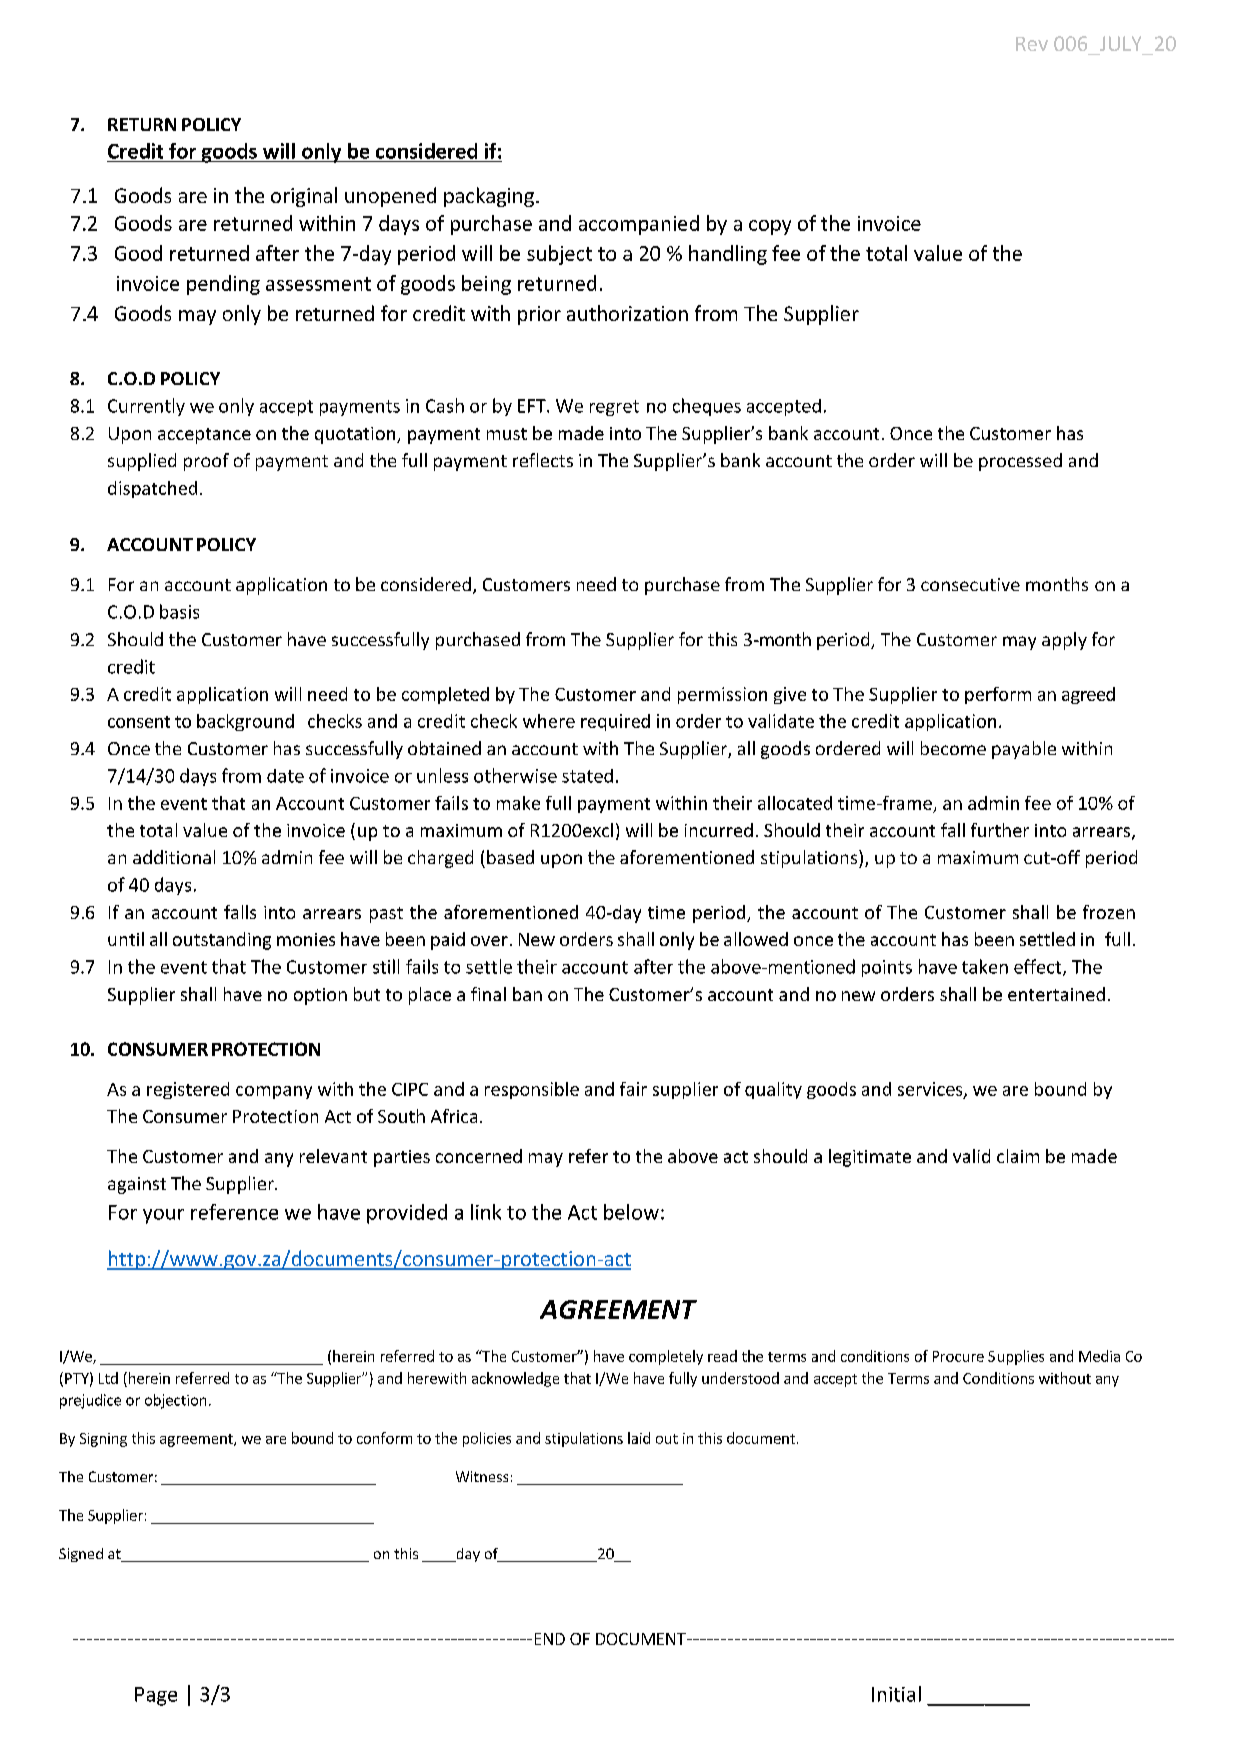  What do you see at coordinates (482, 1476) in the screenshot?
I see `Witness` at bounding box center [482, 1476].
